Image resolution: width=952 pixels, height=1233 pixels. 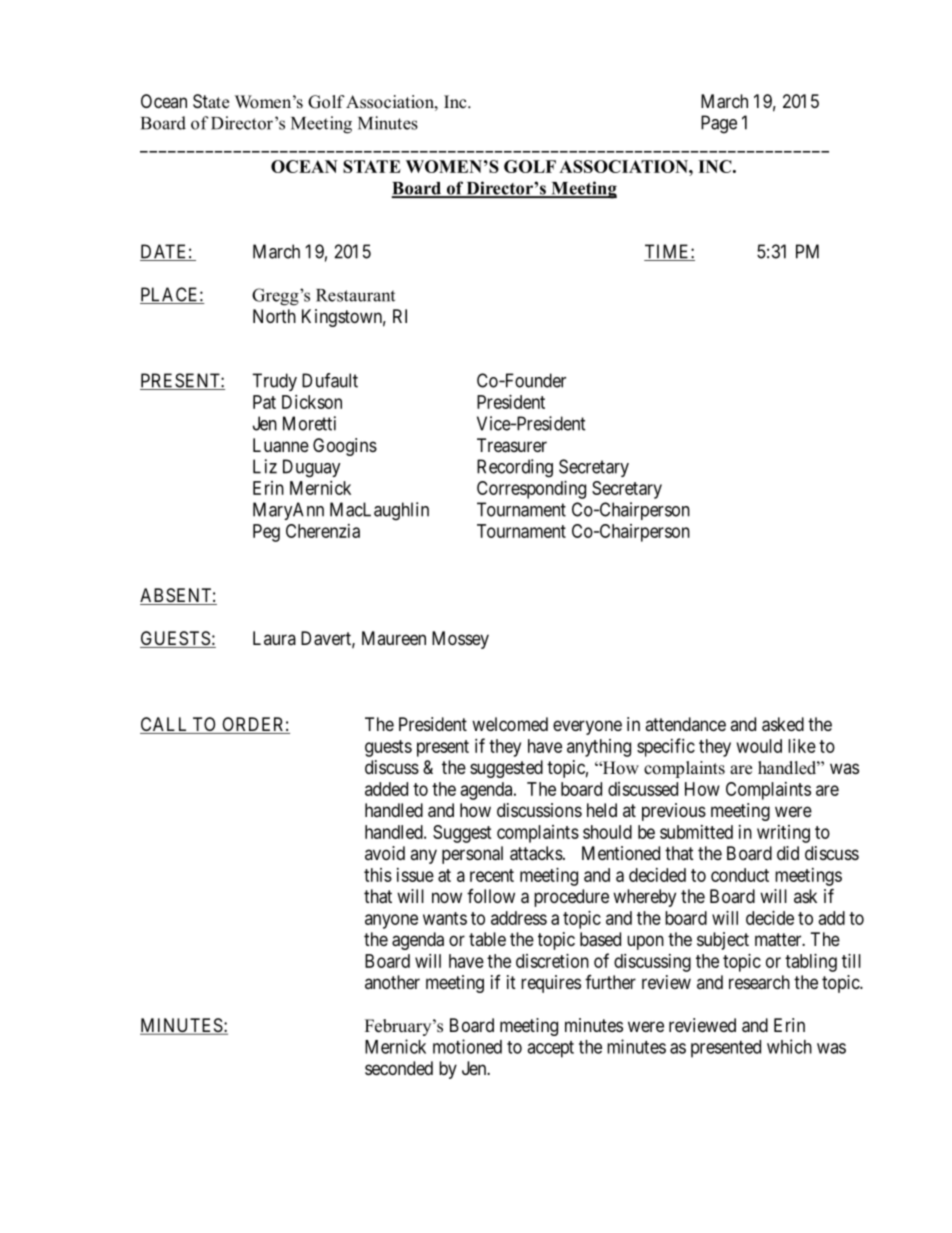 I want to click on which, so click(x=789, y=1046).
